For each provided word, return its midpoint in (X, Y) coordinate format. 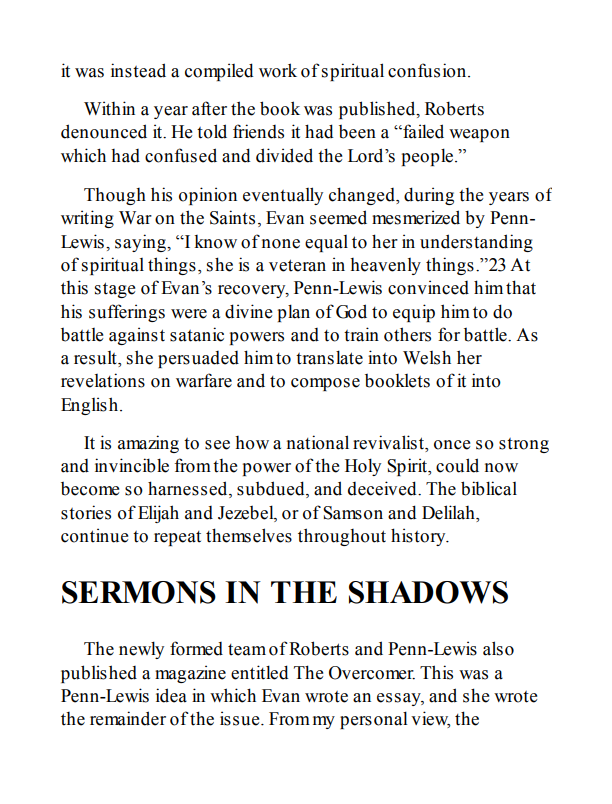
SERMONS (139, 592)
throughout (342, 537)
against (137, 336)
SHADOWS (428, 592)
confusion (428, 70)
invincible (132, 465)
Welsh (427, 357)
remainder (128, 718)
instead (138, 70)
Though (115, 196)
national (318, 442)
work (278, 70)
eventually (283, 196)
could (457, 465)
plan (294, 313)
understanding (476, 243)
